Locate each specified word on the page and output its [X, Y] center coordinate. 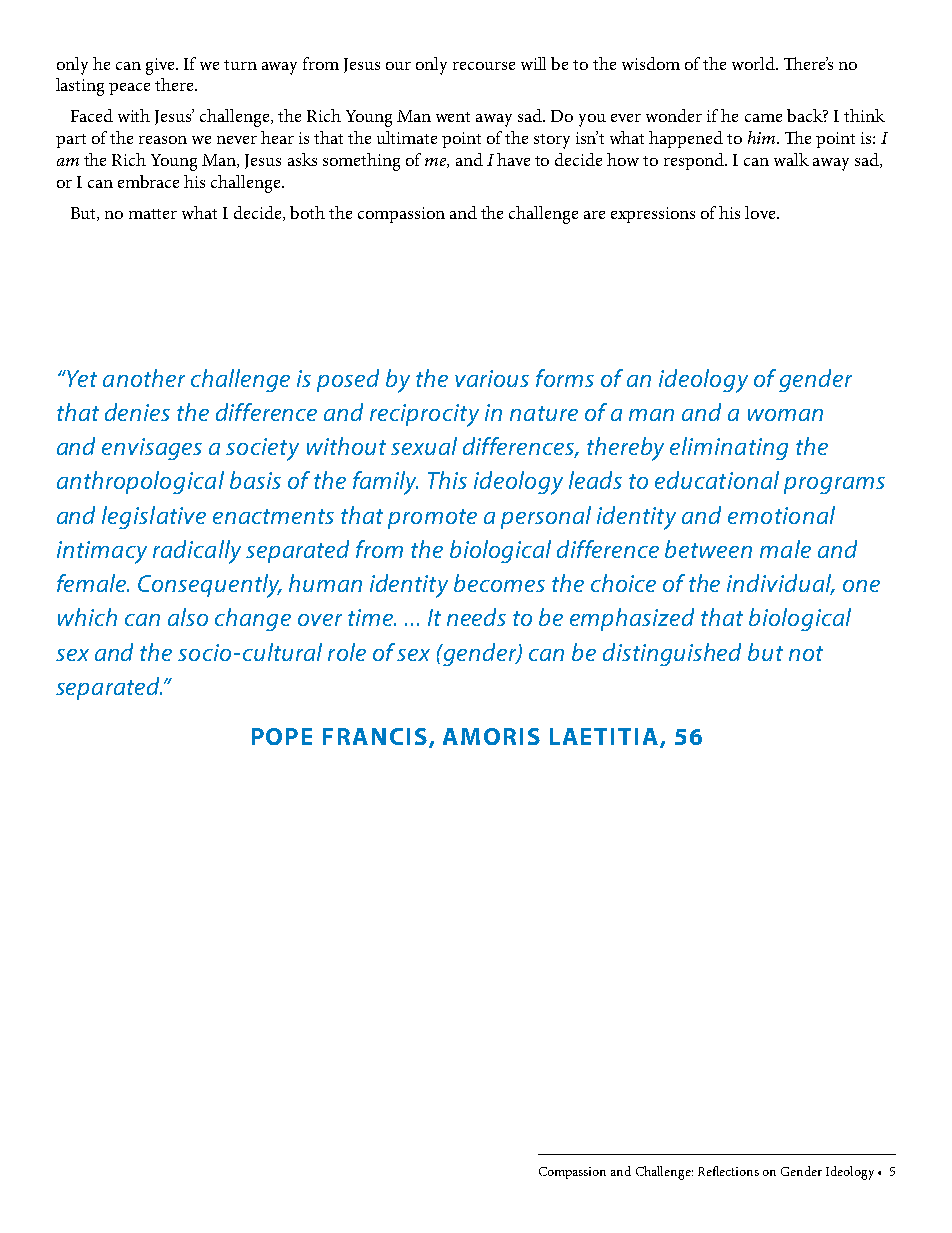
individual [780, 584]
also [188, 617]
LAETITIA [605, 737]
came [763, 118]
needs [476, 617]
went [453, 117]
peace [129, 89]
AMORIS [491, 736]
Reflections [728, 1171]
